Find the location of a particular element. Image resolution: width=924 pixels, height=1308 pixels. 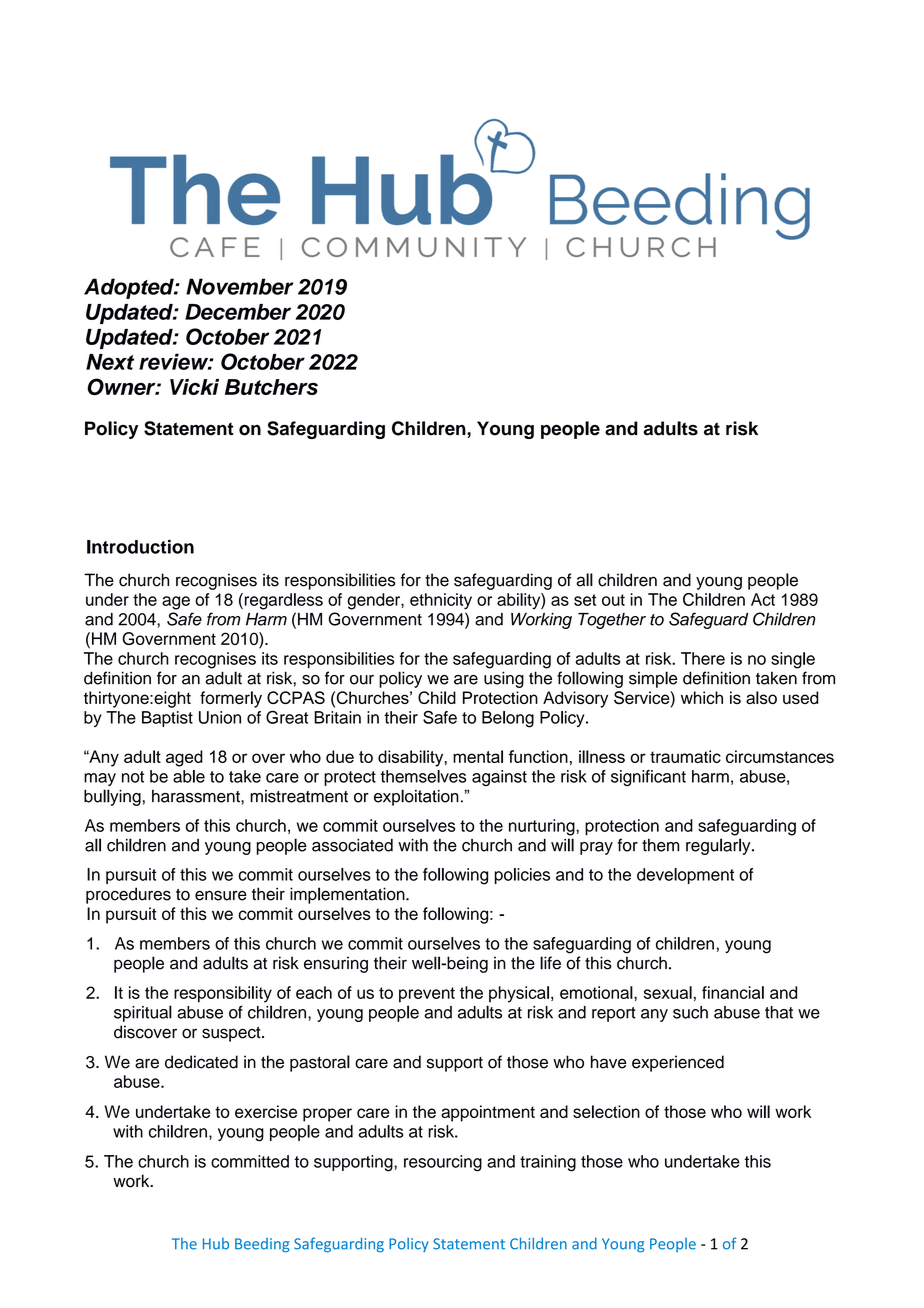

regardless is located at coordinates (282, 601).
